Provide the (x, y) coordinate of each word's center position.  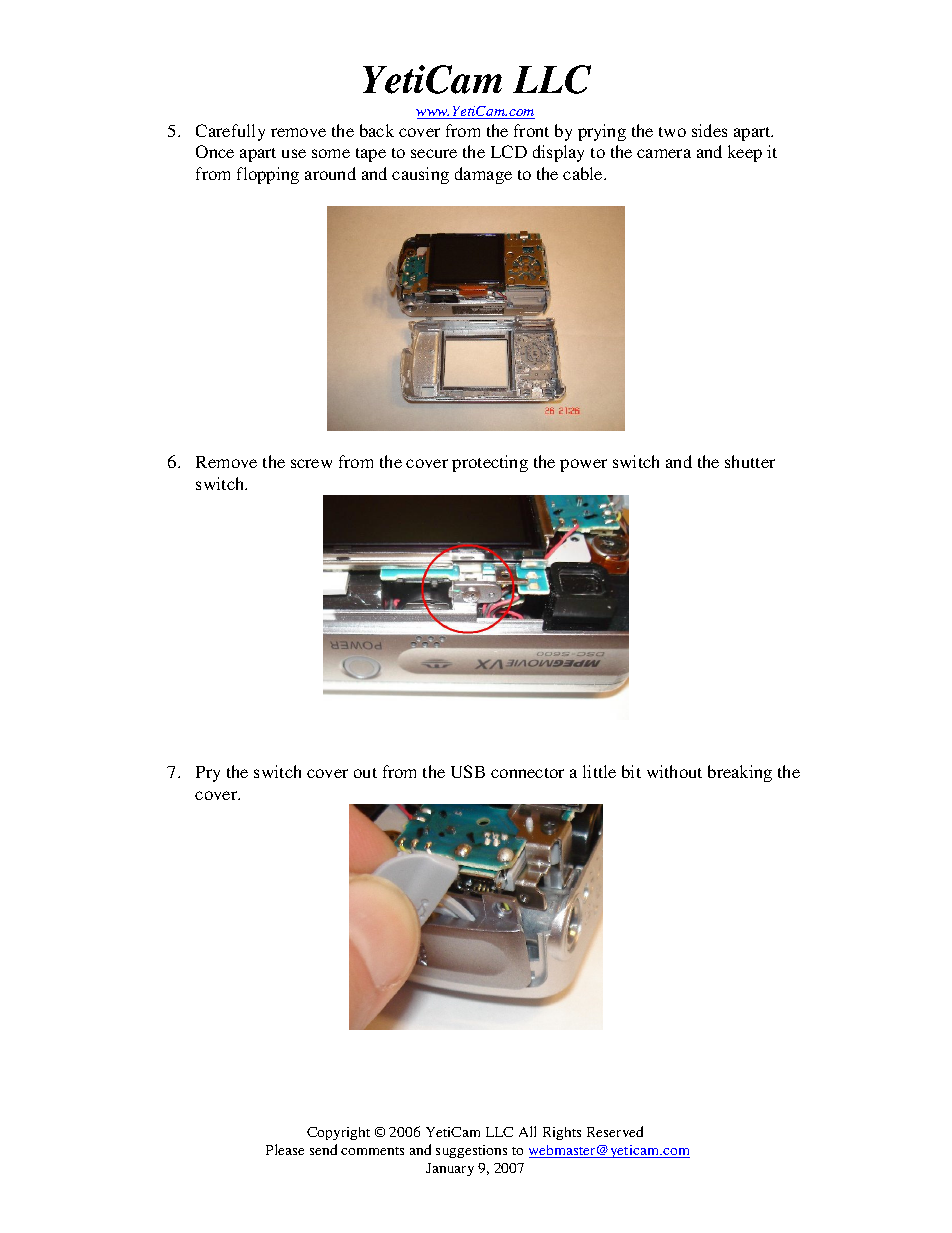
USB (468, 771)
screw (311, 463)
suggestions (471, 1151)
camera (664, 153)
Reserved (615, 1131)
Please (285, 1149)
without (674, 771)
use (294, 153)
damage (483, 175)
